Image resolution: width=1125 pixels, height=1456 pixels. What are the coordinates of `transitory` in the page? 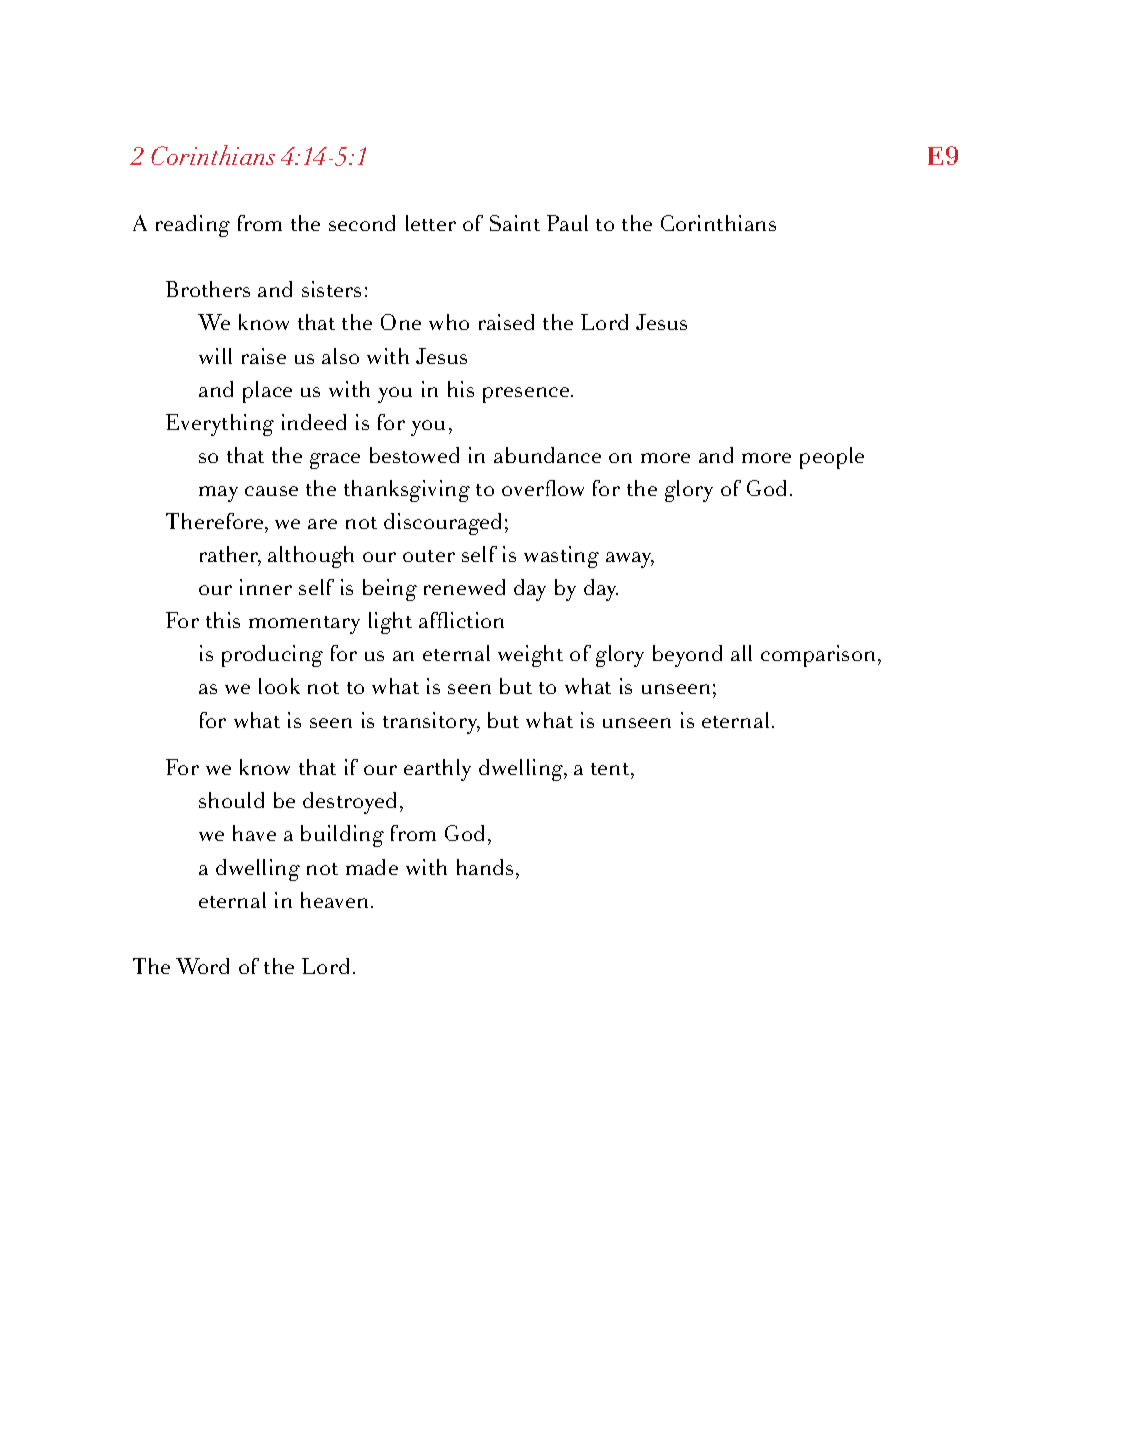 It's located at (431, 723).
